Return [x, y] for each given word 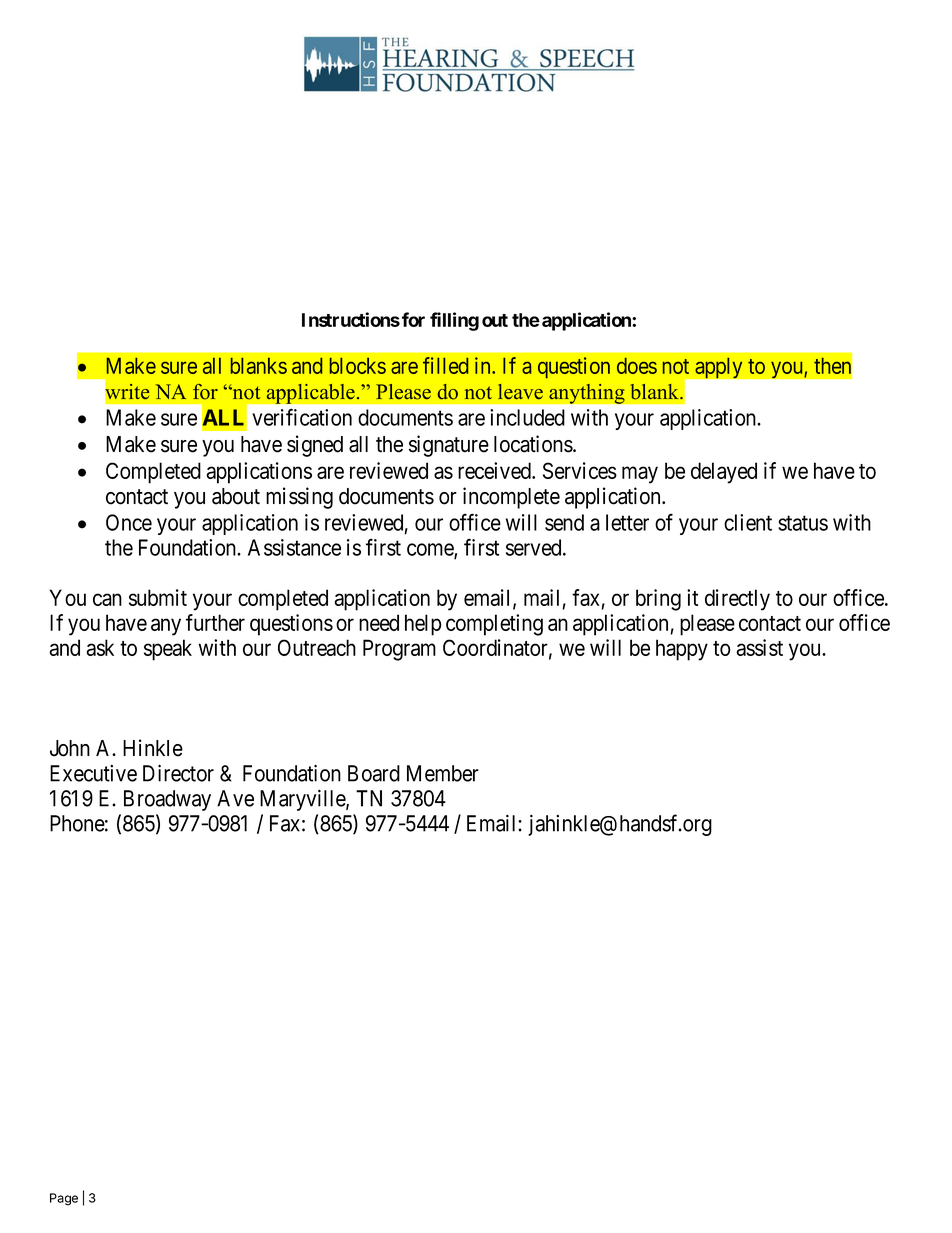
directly [737, 600]
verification [302, 417]
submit [158, 597]
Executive [93, 773]
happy [682, 650]
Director [178, 773]
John [70, 748]
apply [719, 368]
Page [64, 1199]
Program [399, 650]
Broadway [167, 800]
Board [374, 773]
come [431, 550]
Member [443, 773]
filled [445, 365]
